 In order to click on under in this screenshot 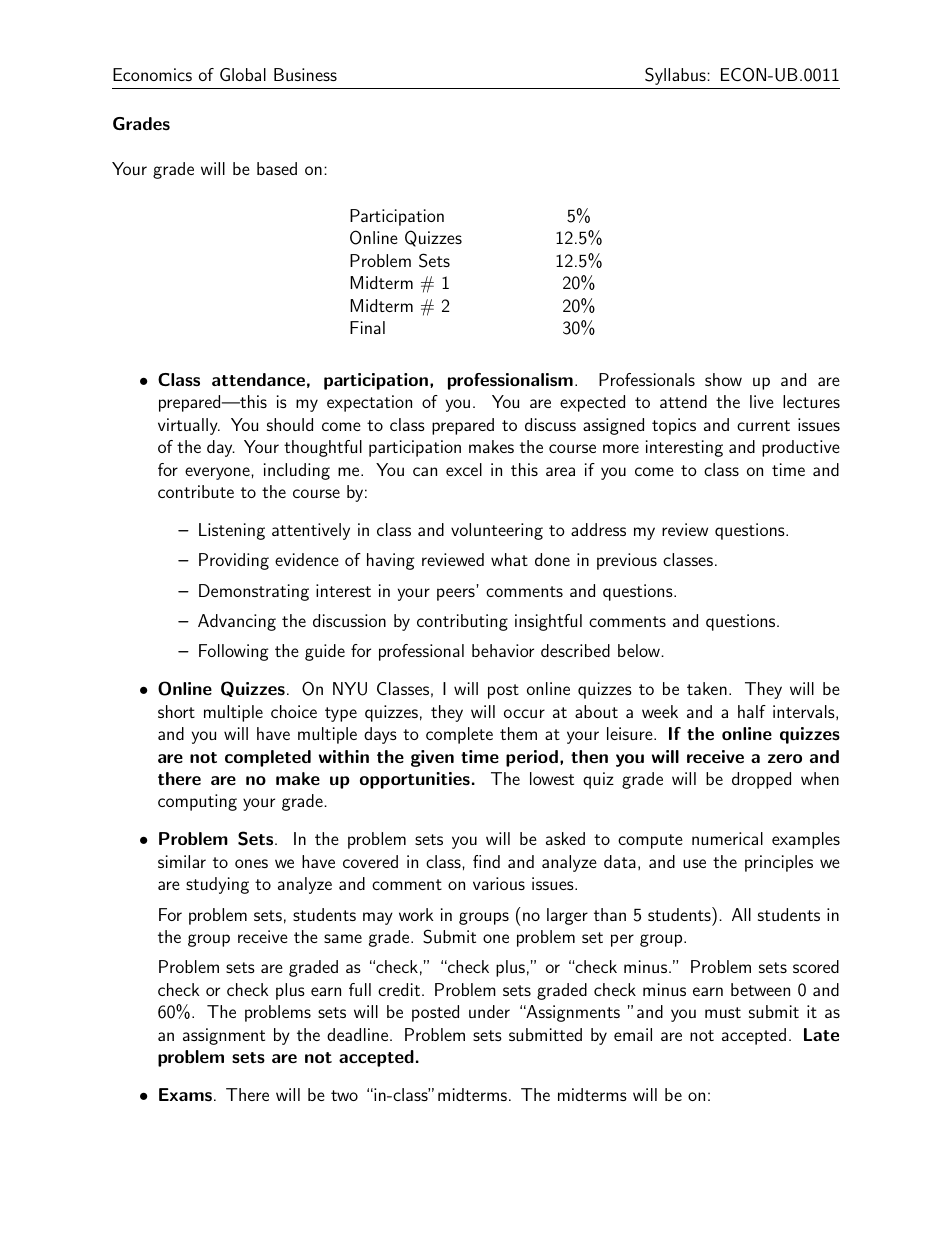, I will do `click(489, 1011)`.
